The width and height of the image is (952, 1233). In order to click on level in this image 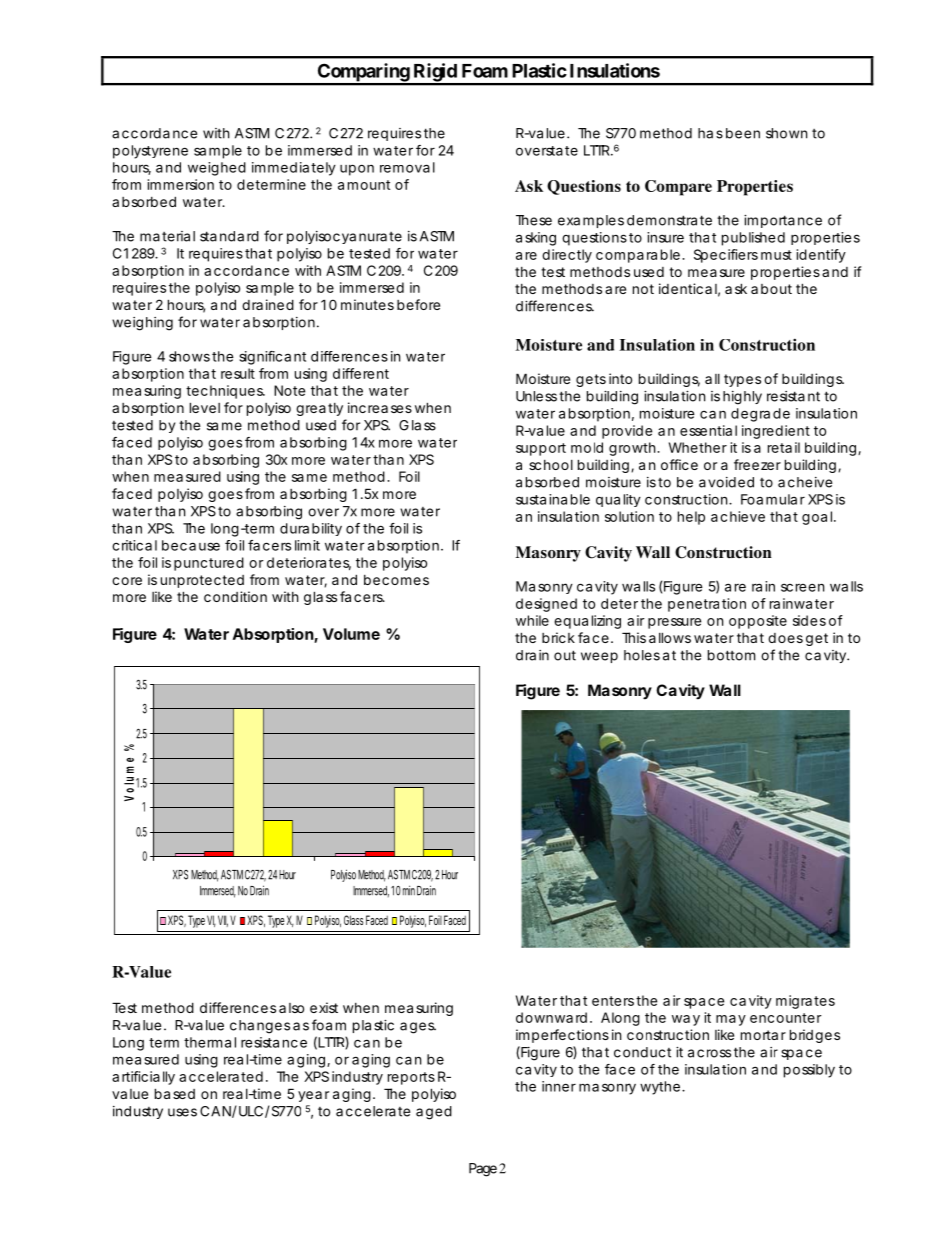, I will do `click(205, 407)`.
